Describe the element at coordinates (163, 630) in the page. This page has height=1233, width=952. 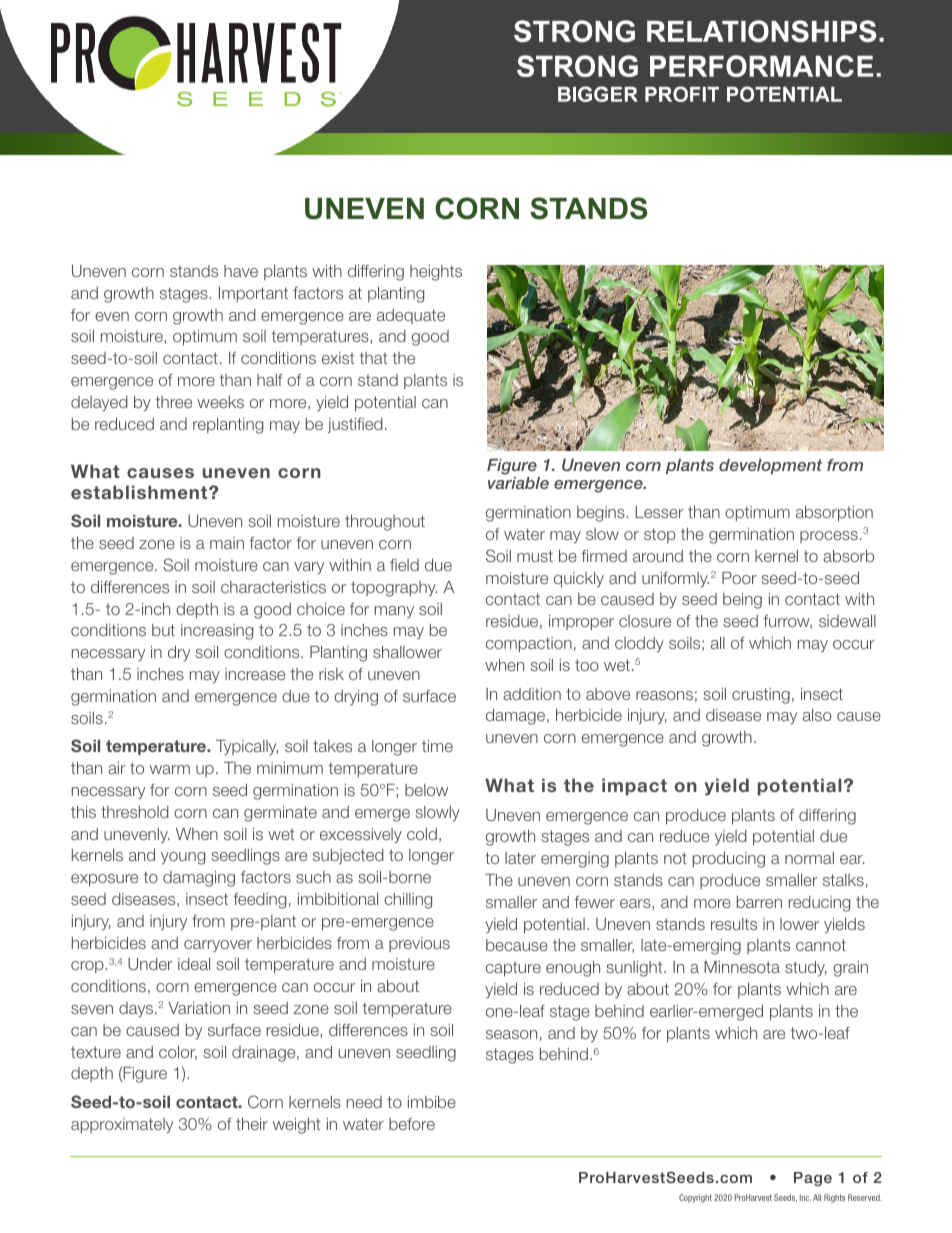
I see `but` at that location.
